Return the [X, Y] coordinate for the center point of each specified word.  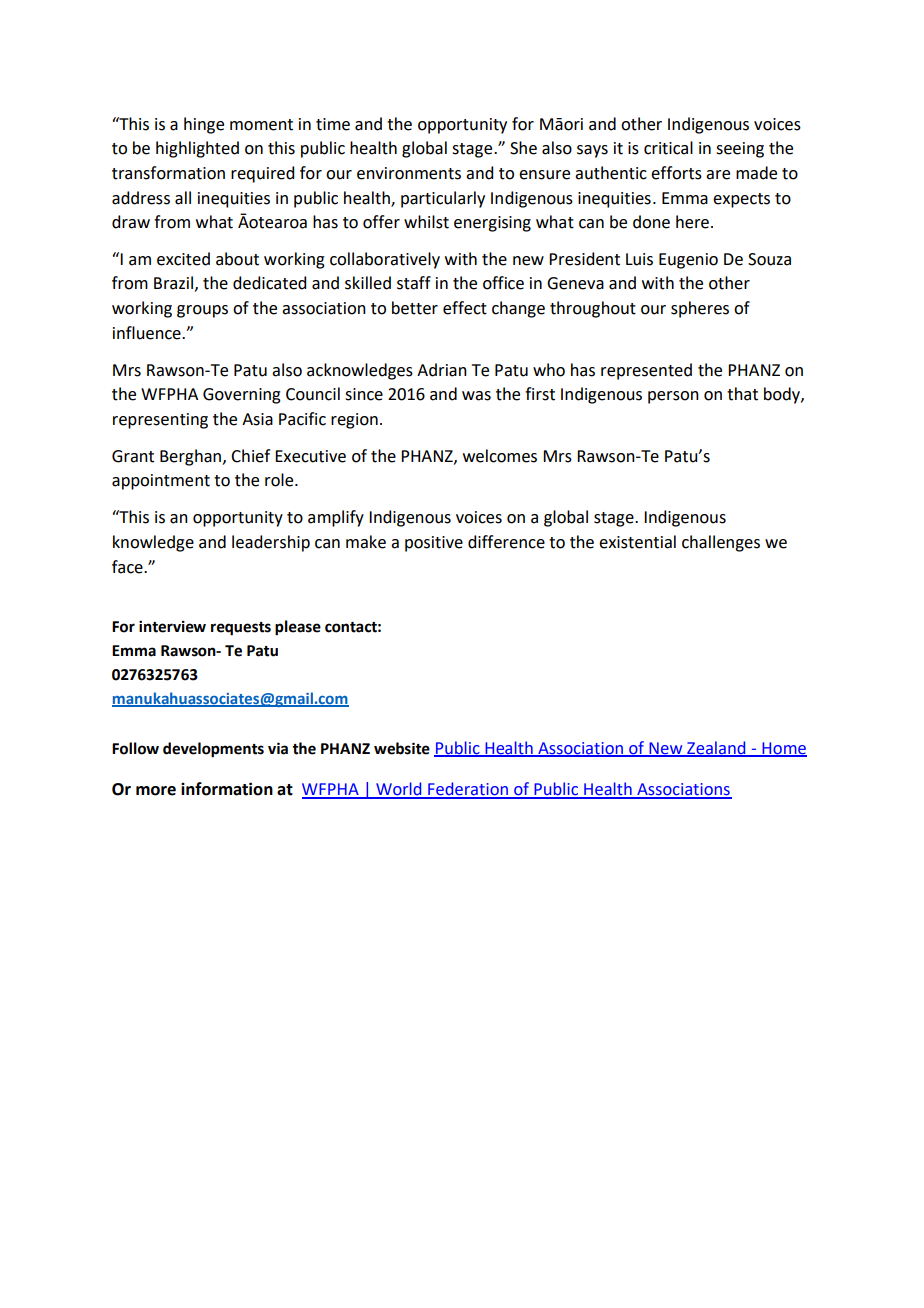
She [523, 148]
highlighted [197, 149]
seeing [740, 150]
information [227, 789]
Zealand [716, 748]
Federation [468, 790]
